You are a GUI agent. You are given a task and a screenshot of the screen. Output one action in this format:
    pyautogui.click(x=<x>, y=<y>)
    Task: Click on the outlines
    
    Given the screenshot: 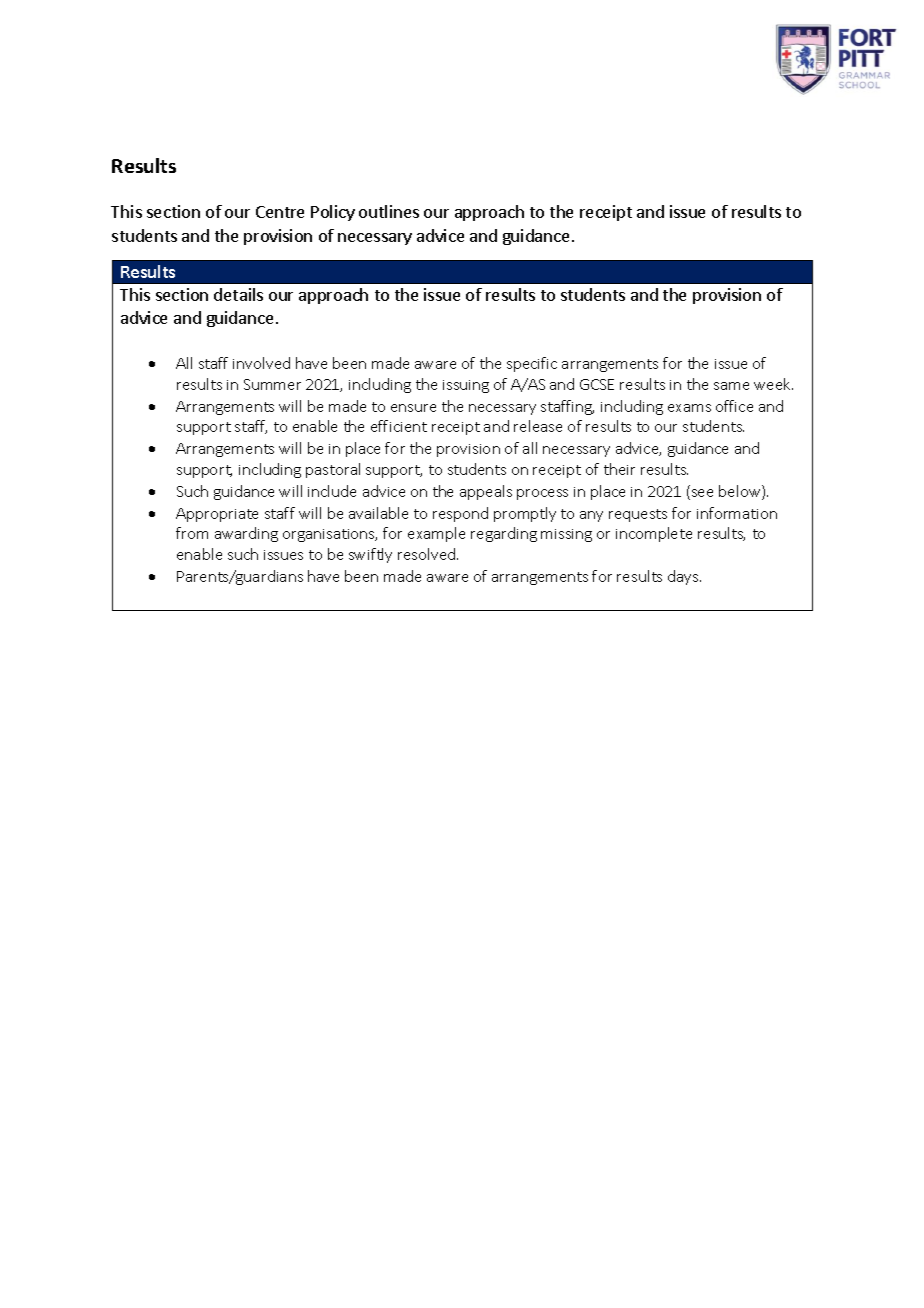 What is the action you would take?
    pyautogui.click(x=389, y=211)
